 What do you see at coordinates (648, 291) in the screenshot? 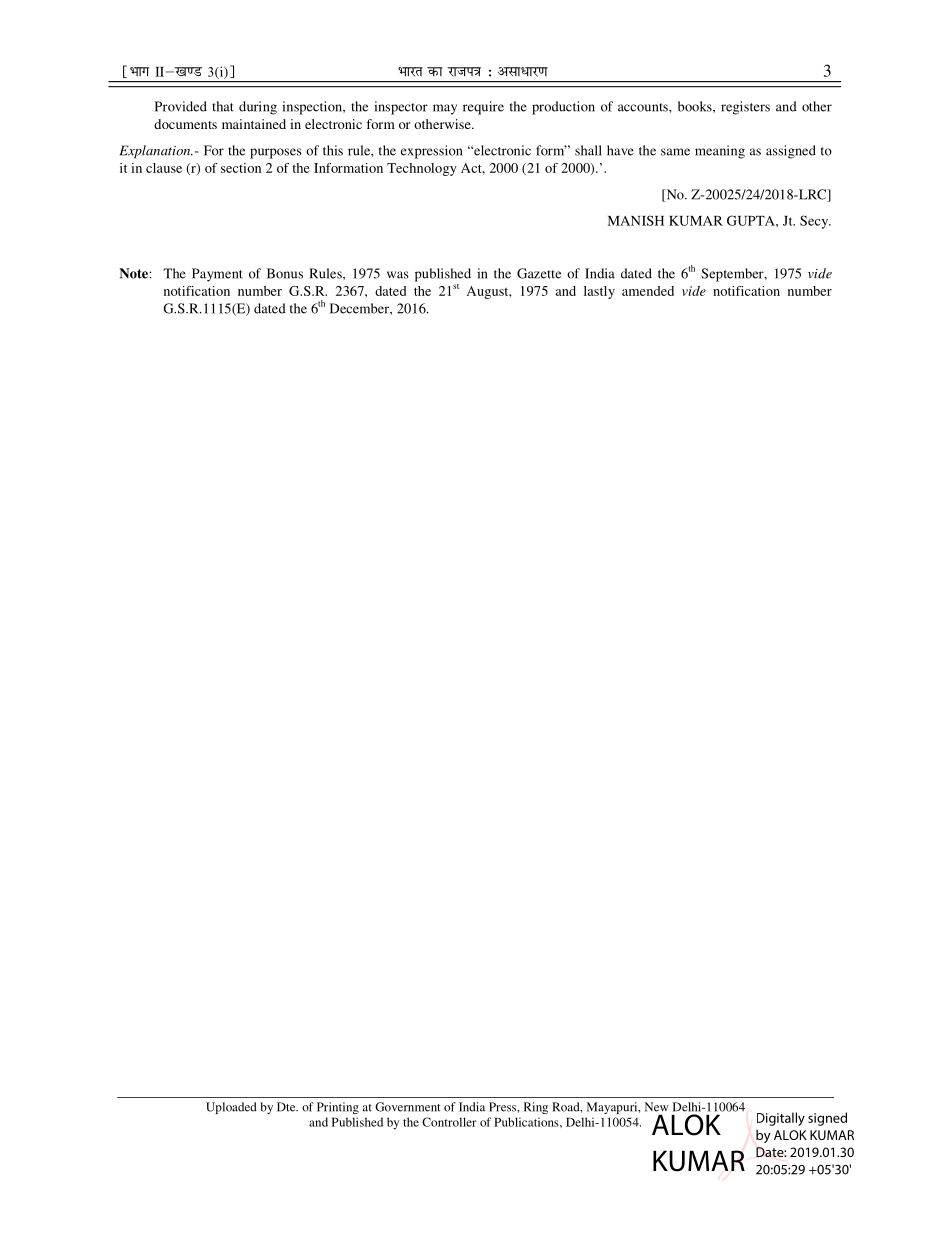
I see `amended` at bounding box center [648, 291].
